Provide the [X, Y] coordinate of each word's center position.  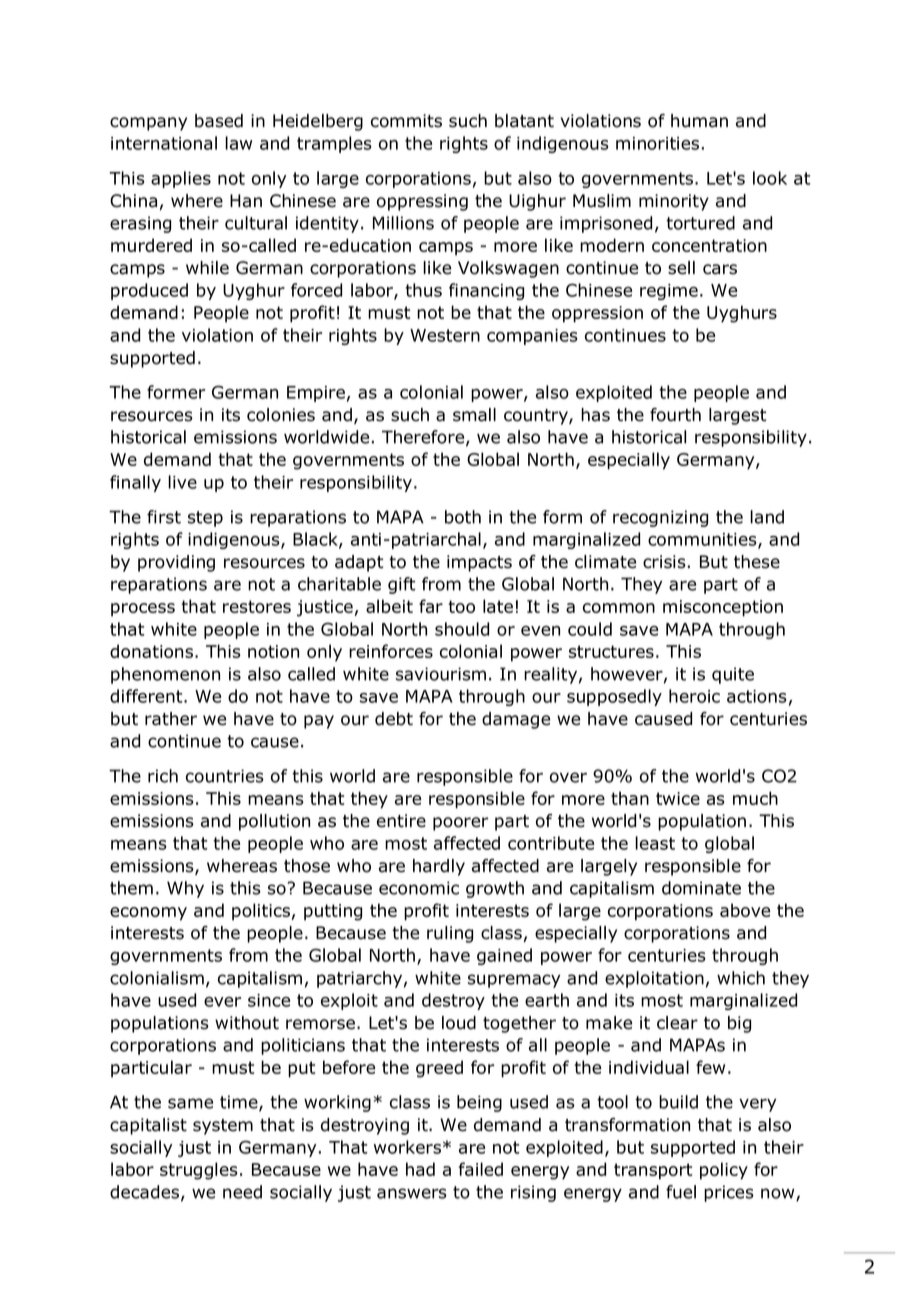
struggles [198, 1171]
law [238, 143]
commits [406, 121]
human [699, 121]
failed [481, 1169]
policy [724, 1171]
